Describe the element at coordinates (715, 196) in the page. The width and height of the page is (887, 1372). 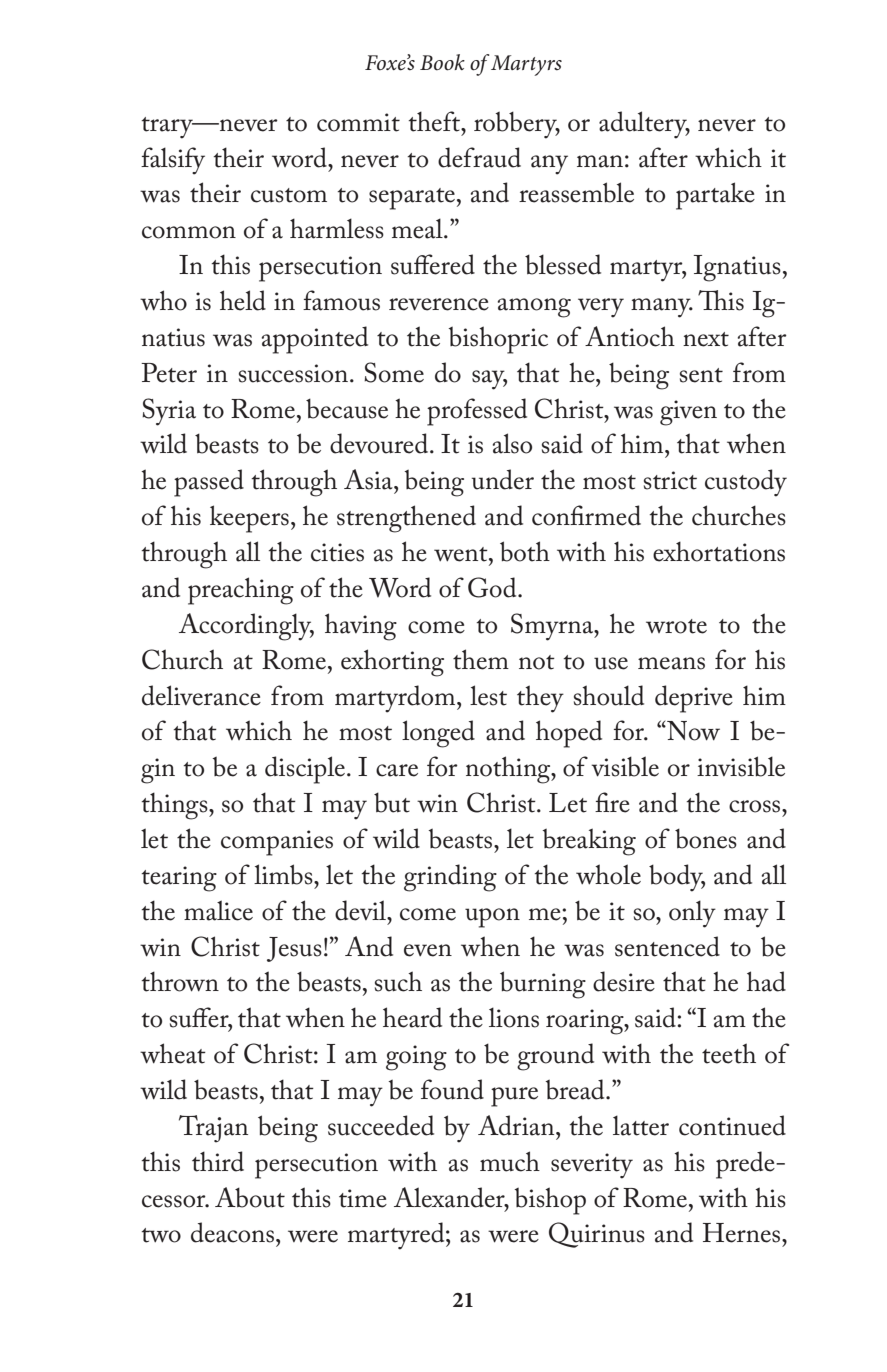
I see `partake` at that location.
